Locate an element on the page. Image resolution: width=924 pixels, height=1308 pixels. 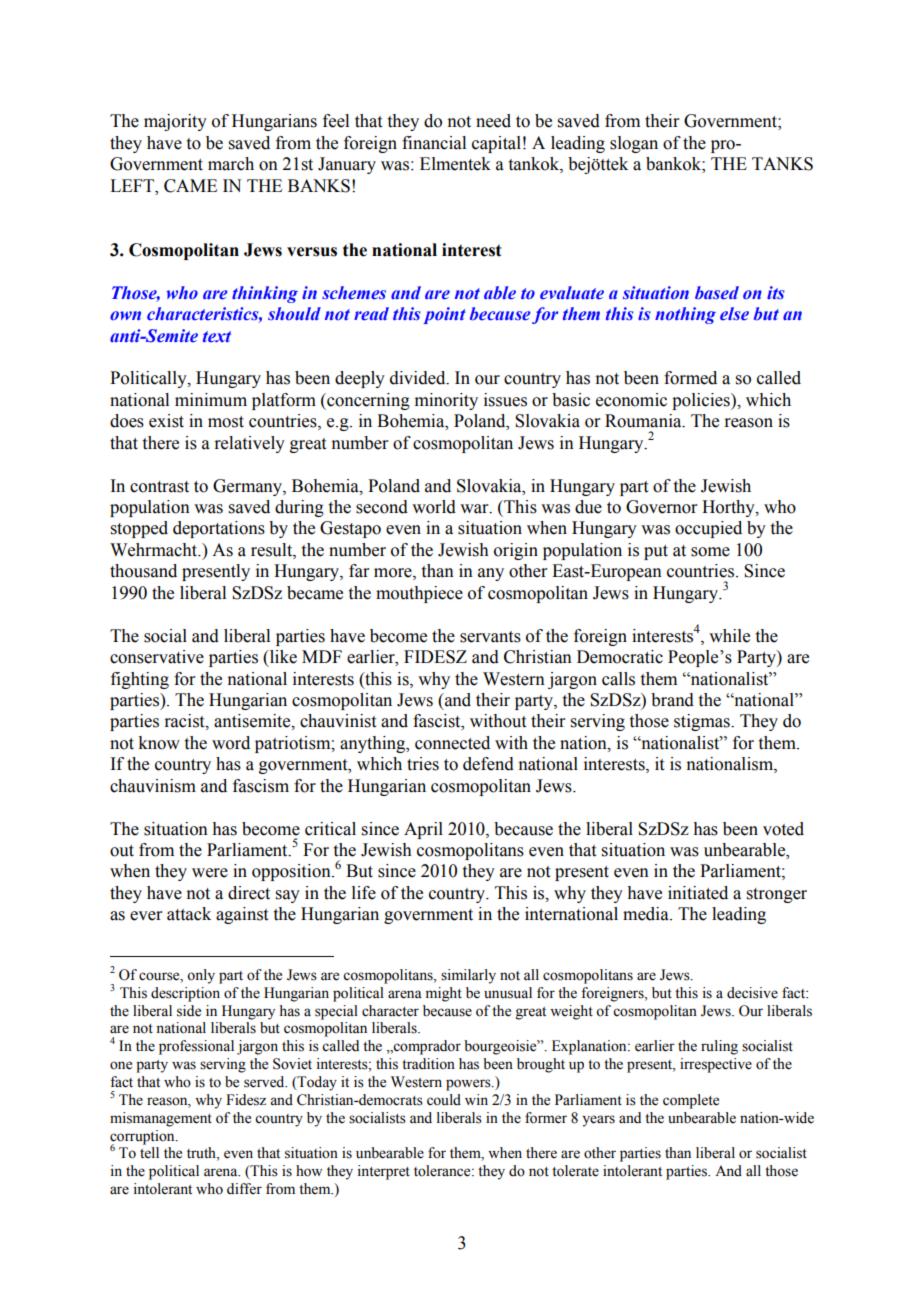
conservative is located at coordinates (157, 657).
